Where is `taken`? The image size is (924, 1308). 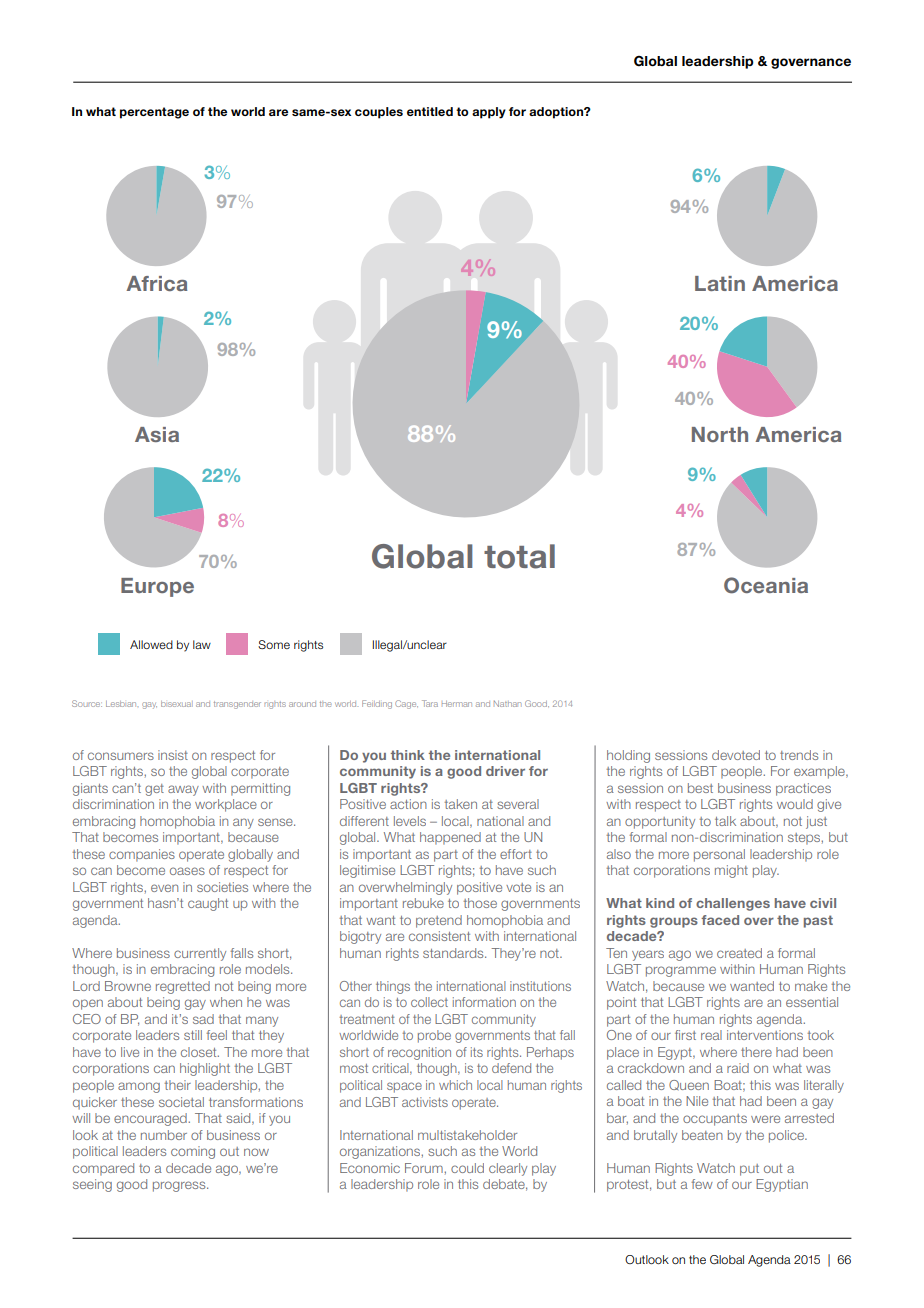 taken is located at coordinates (460, 804).
